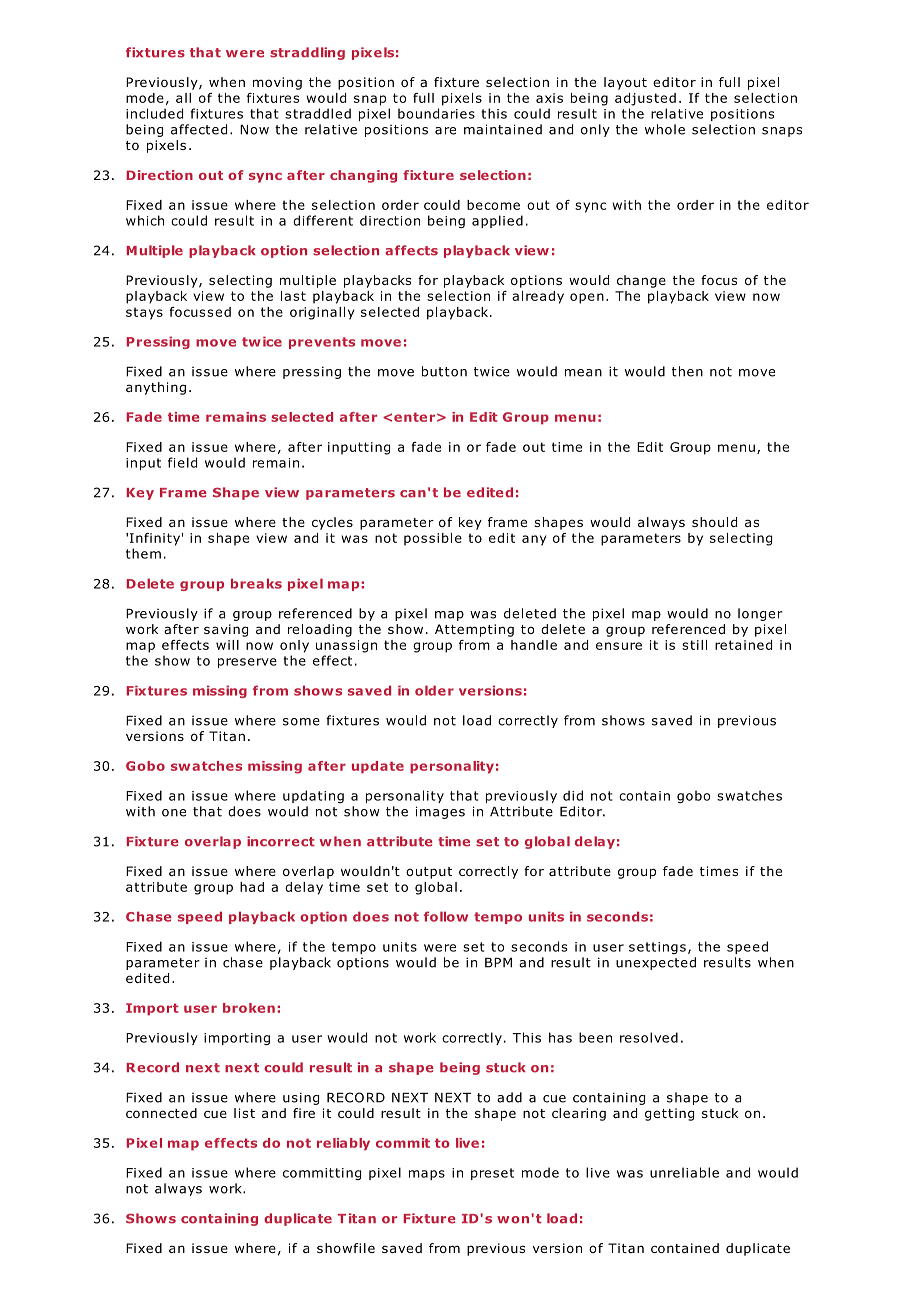 The image size is (924, 1308). I want to click on adjusted, so click(645, 99).
